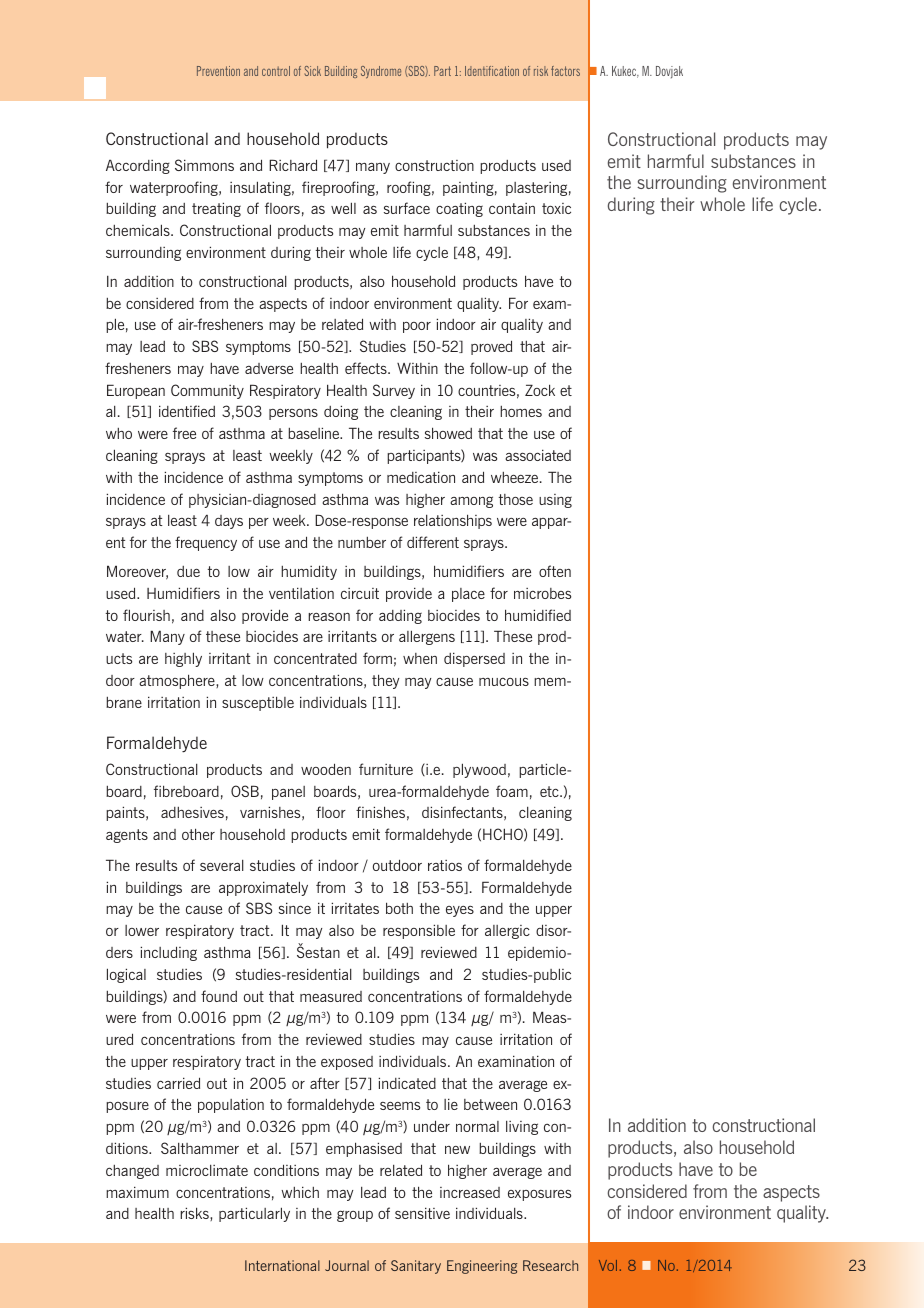  Describe the element at coordinates (381, 72) in the screenshot. I see `Syndrome` at that location.
